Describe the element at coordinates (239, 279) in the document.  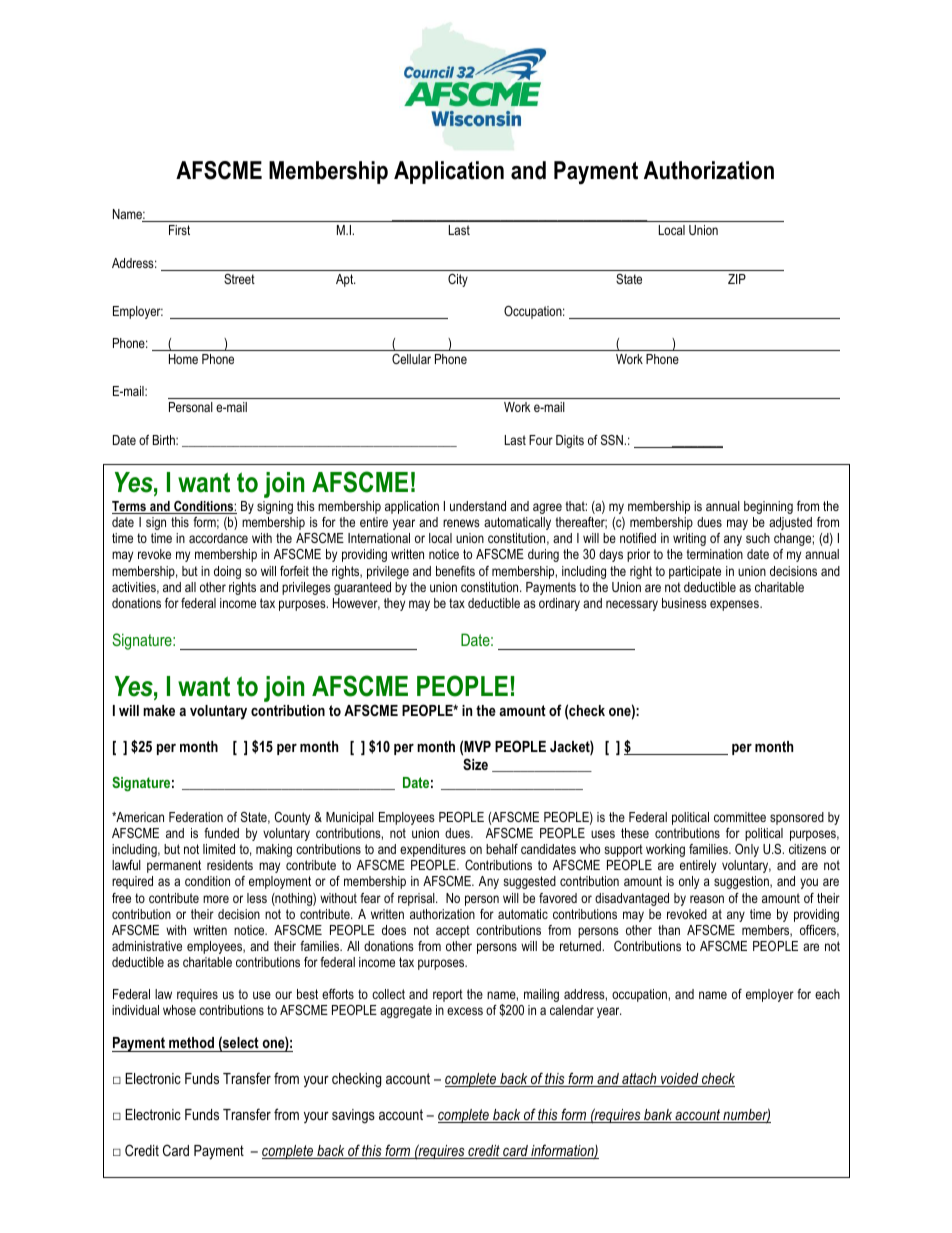
I see `Street` at that location.
